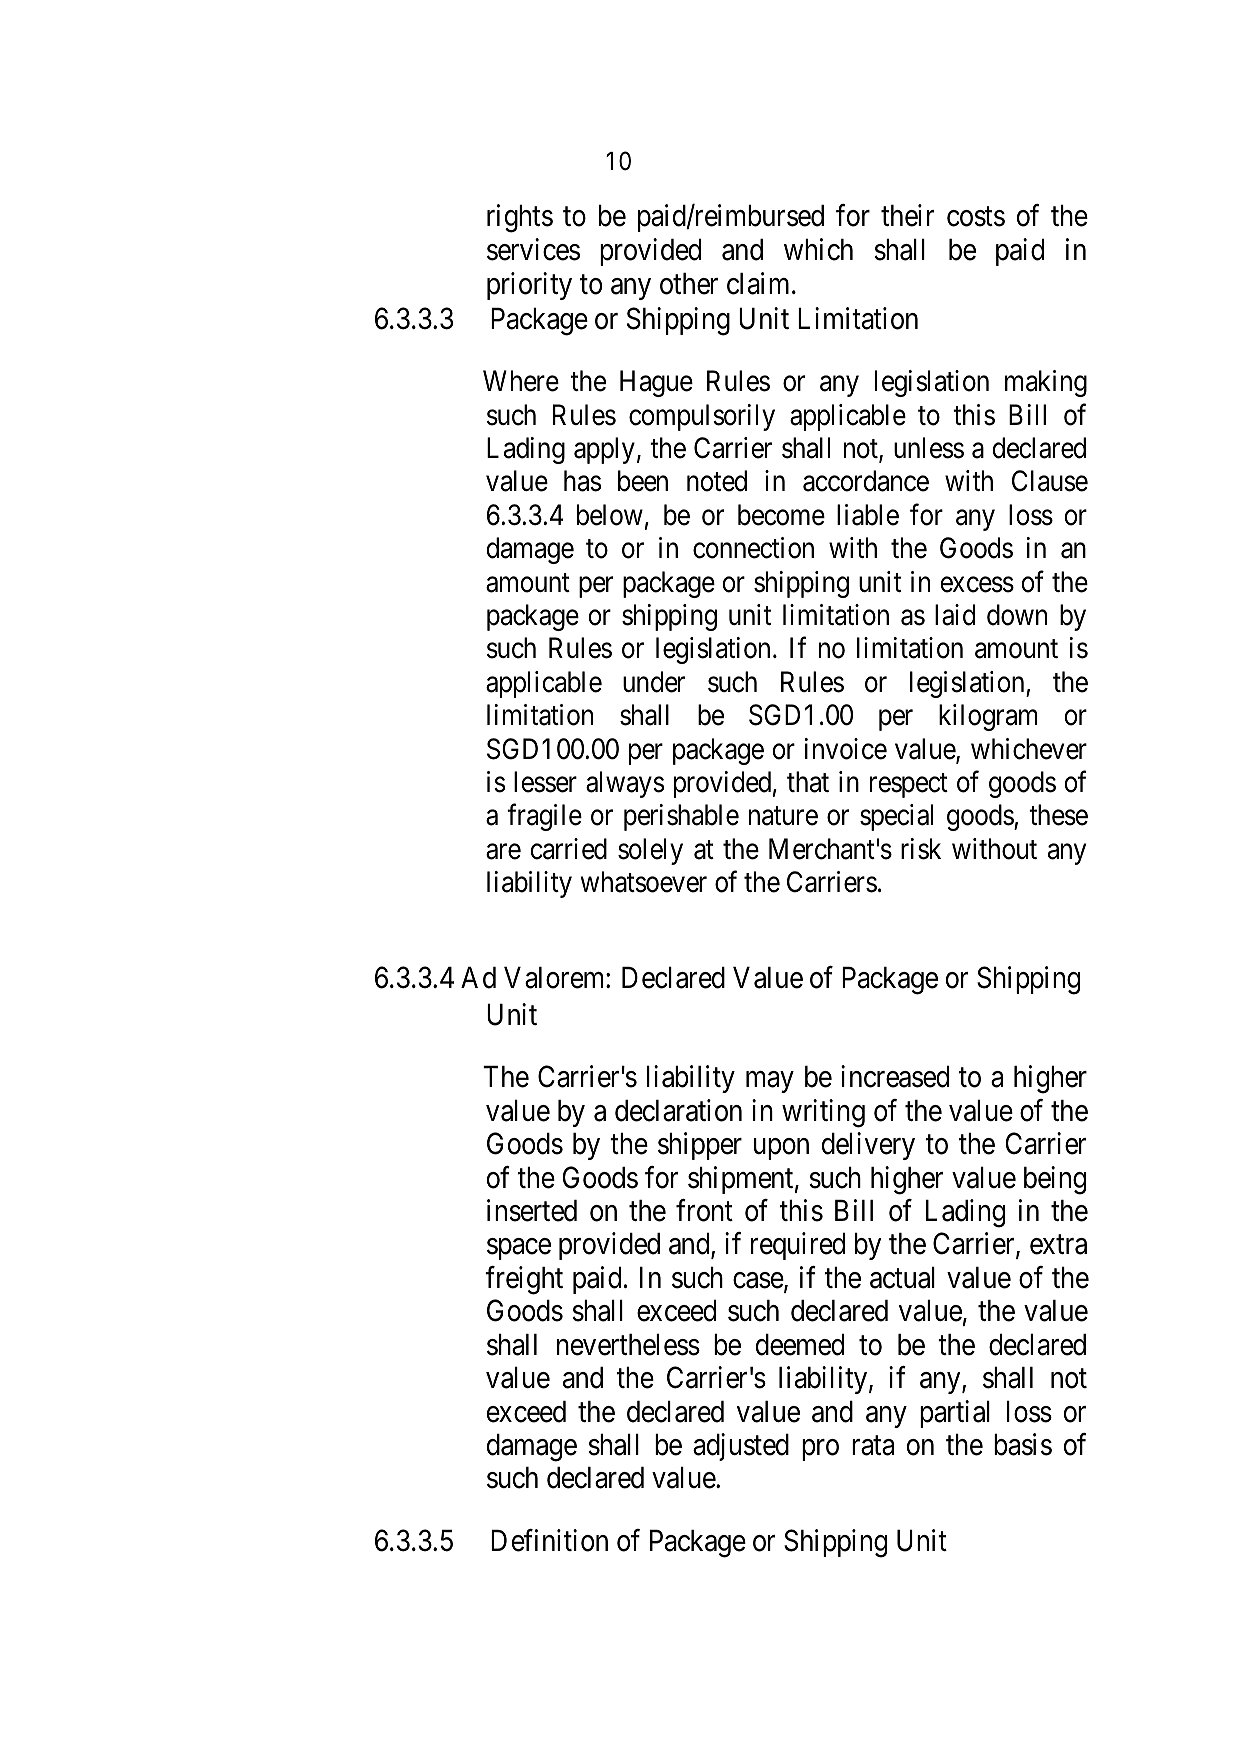 This document has height=1747, width=1235. What do you see at coordinates (988, 717) in the document?
I see `kilogram` at bounding box center [988, 717].
